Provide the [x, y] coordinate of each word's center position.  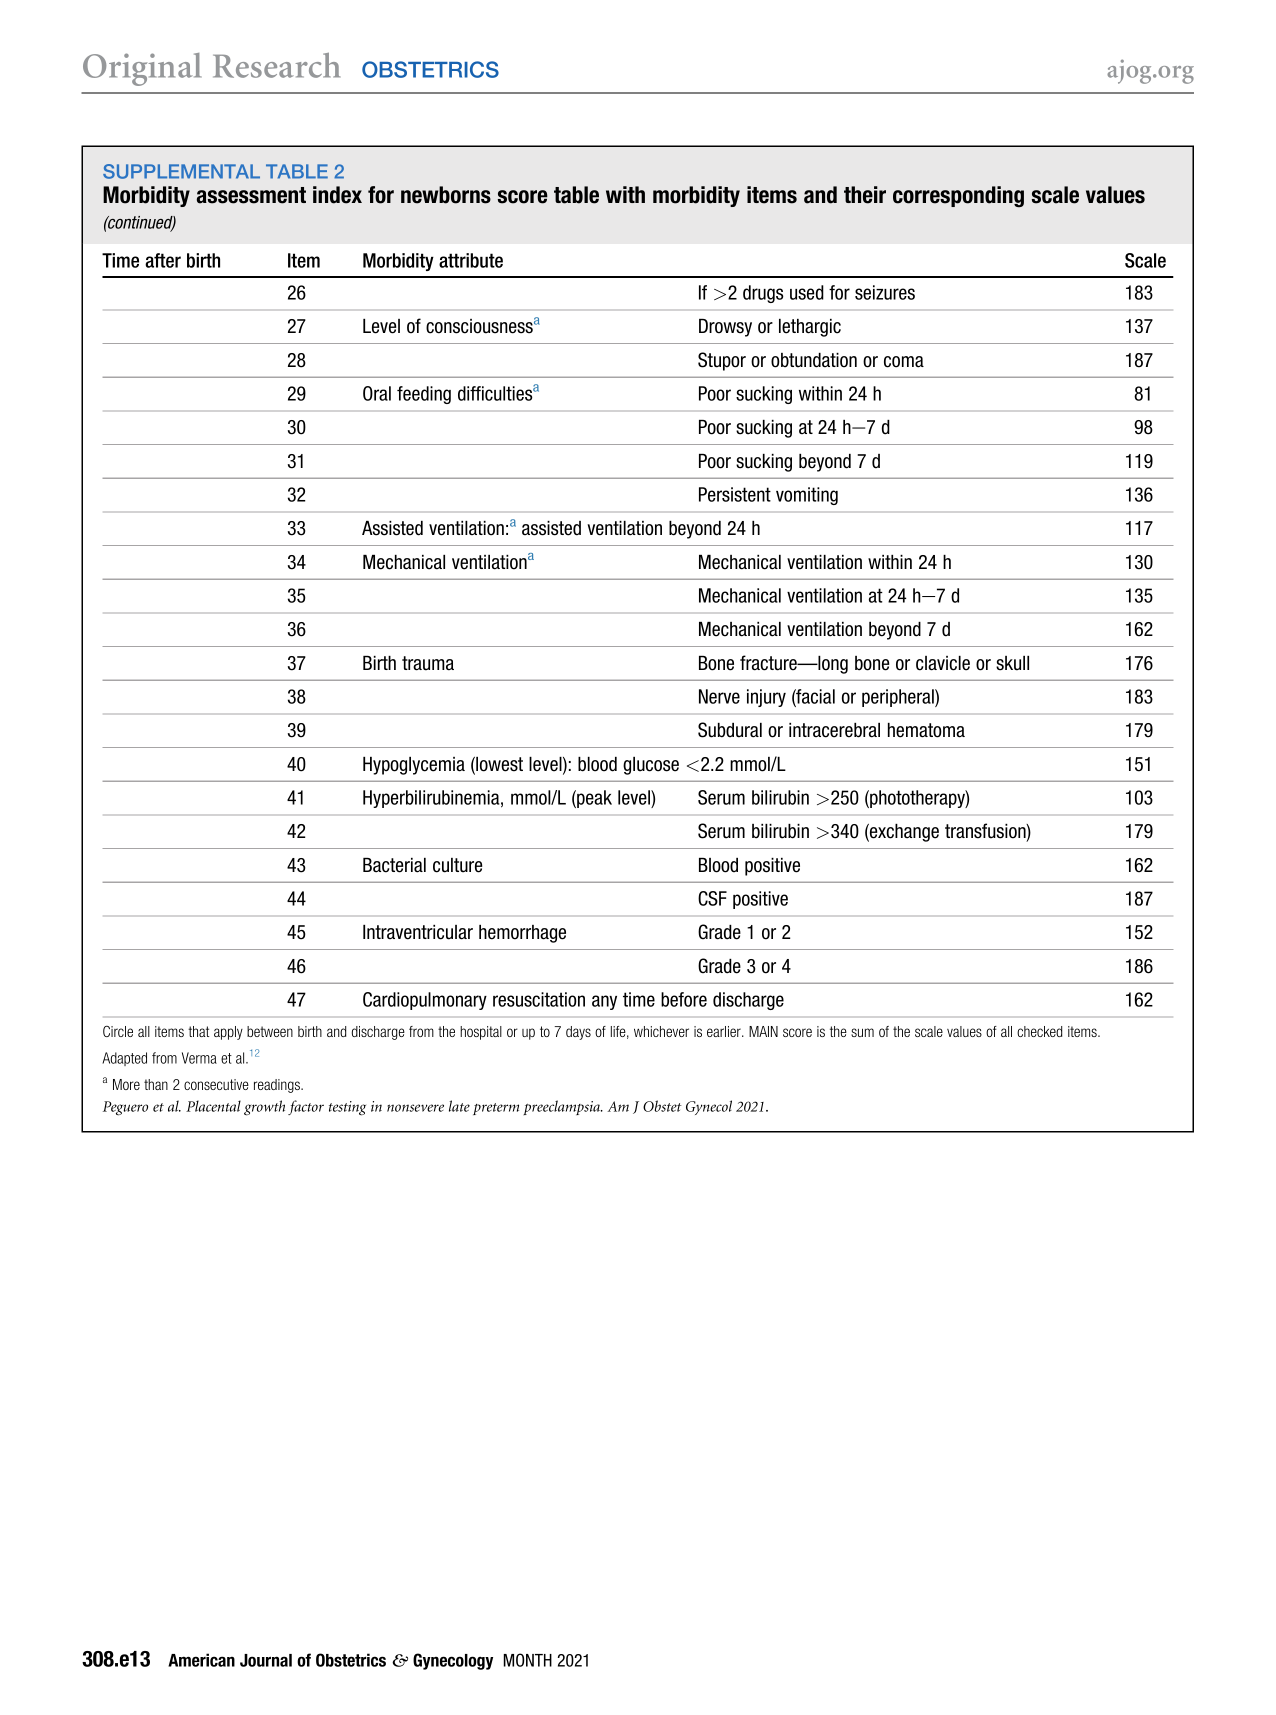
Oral [377, 393]
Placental [213, 1106]
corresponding [958, 197]
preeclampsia [562, 1107]
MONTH [527, 1660]
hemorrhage [522, 934]
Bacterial [394, 865]
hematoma [926, 730]
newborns [446, 195]
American [201, 1660]
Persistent [735, 494]
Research [276, 65]
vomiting [807, 496]
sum [862, 1032]
